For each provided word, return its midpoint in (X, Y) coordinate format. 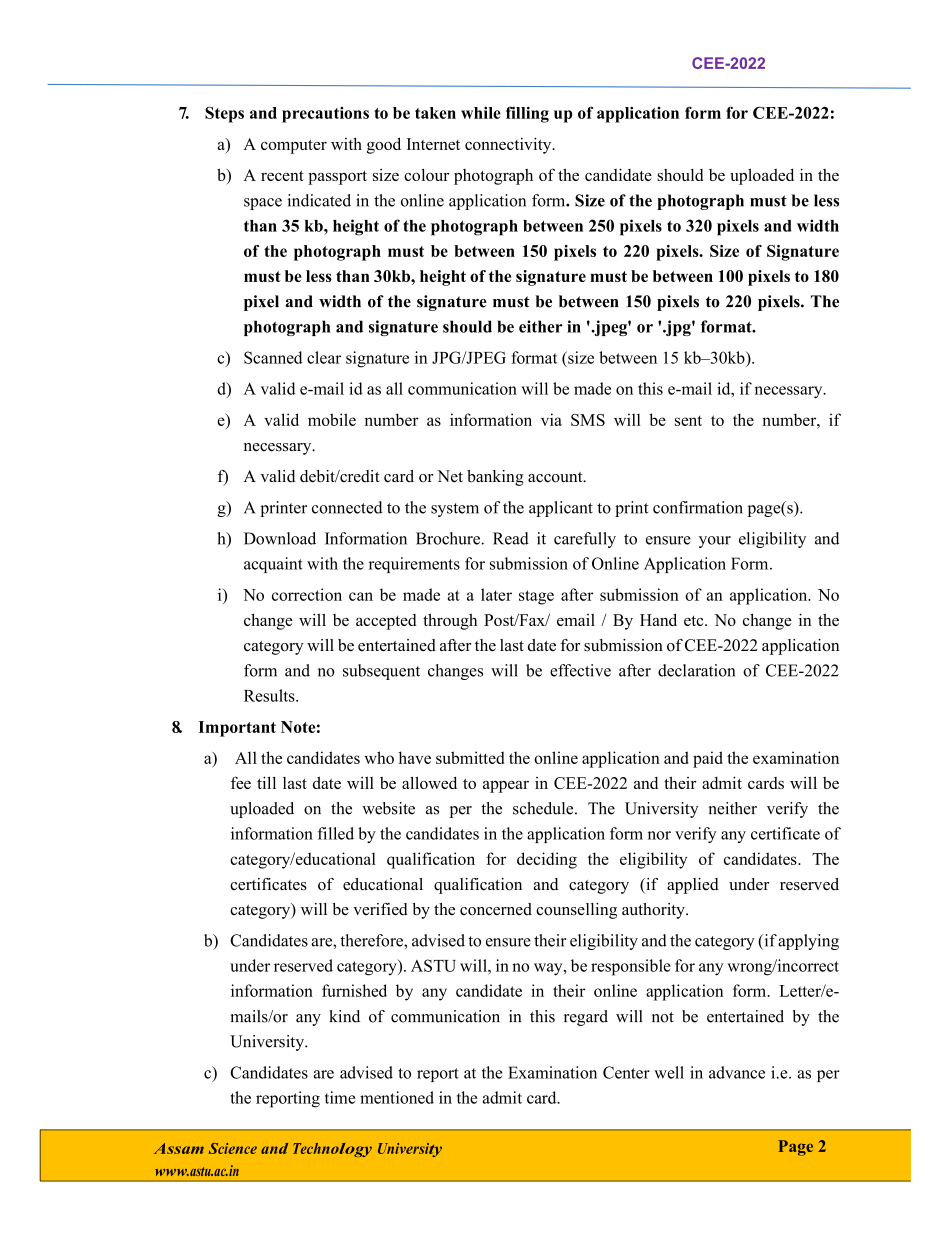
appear (506, 787)
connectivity (509, 145)
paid (708, 759)
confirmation (698, 507)
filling (527, 114)
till (266, 782)
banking (495, 478)
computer (294, 146)
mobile (332, 419)
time (340, 1097)
